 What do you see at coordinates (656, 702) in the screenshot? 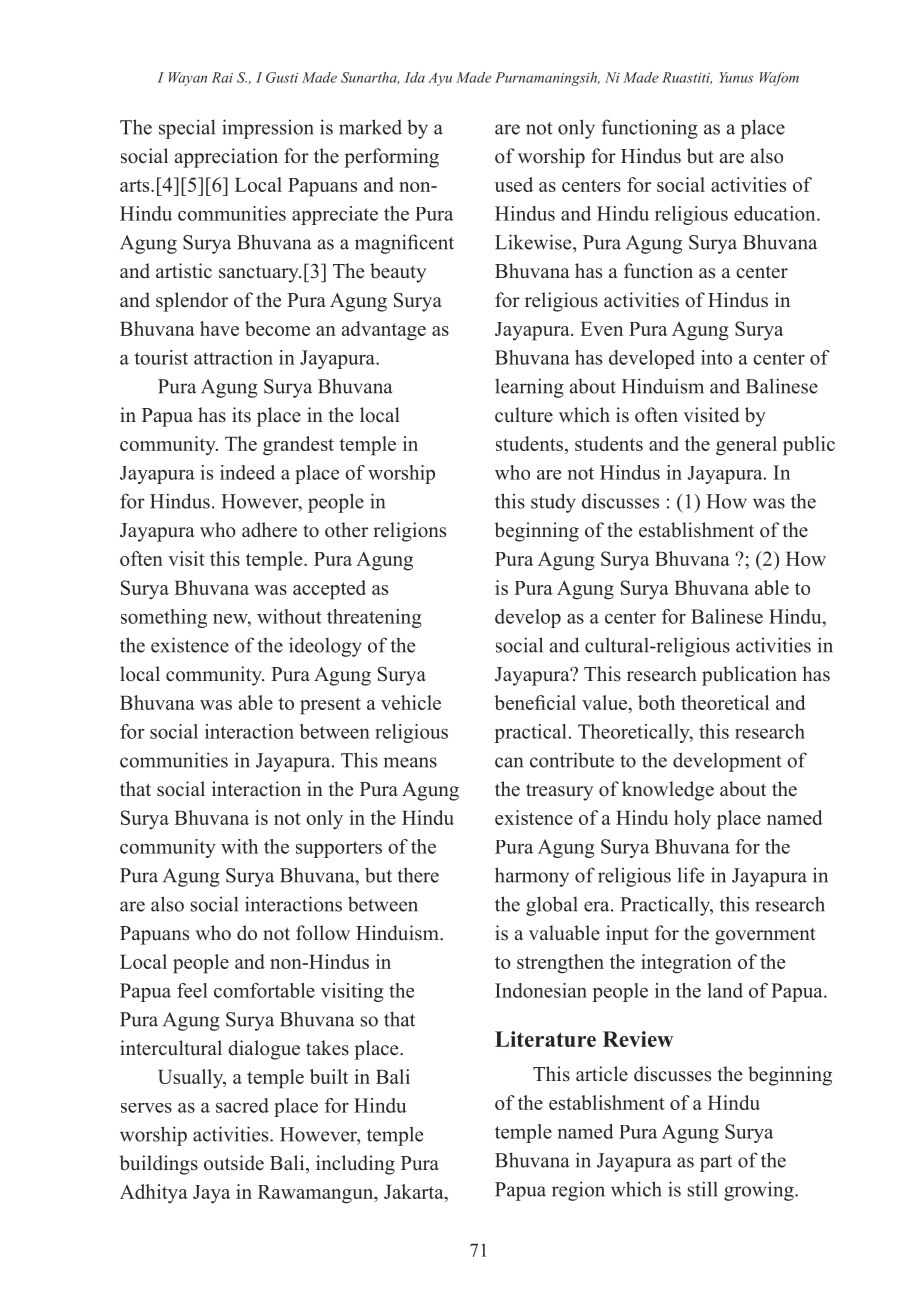
I see `both` at bounding box center [656, 702].
